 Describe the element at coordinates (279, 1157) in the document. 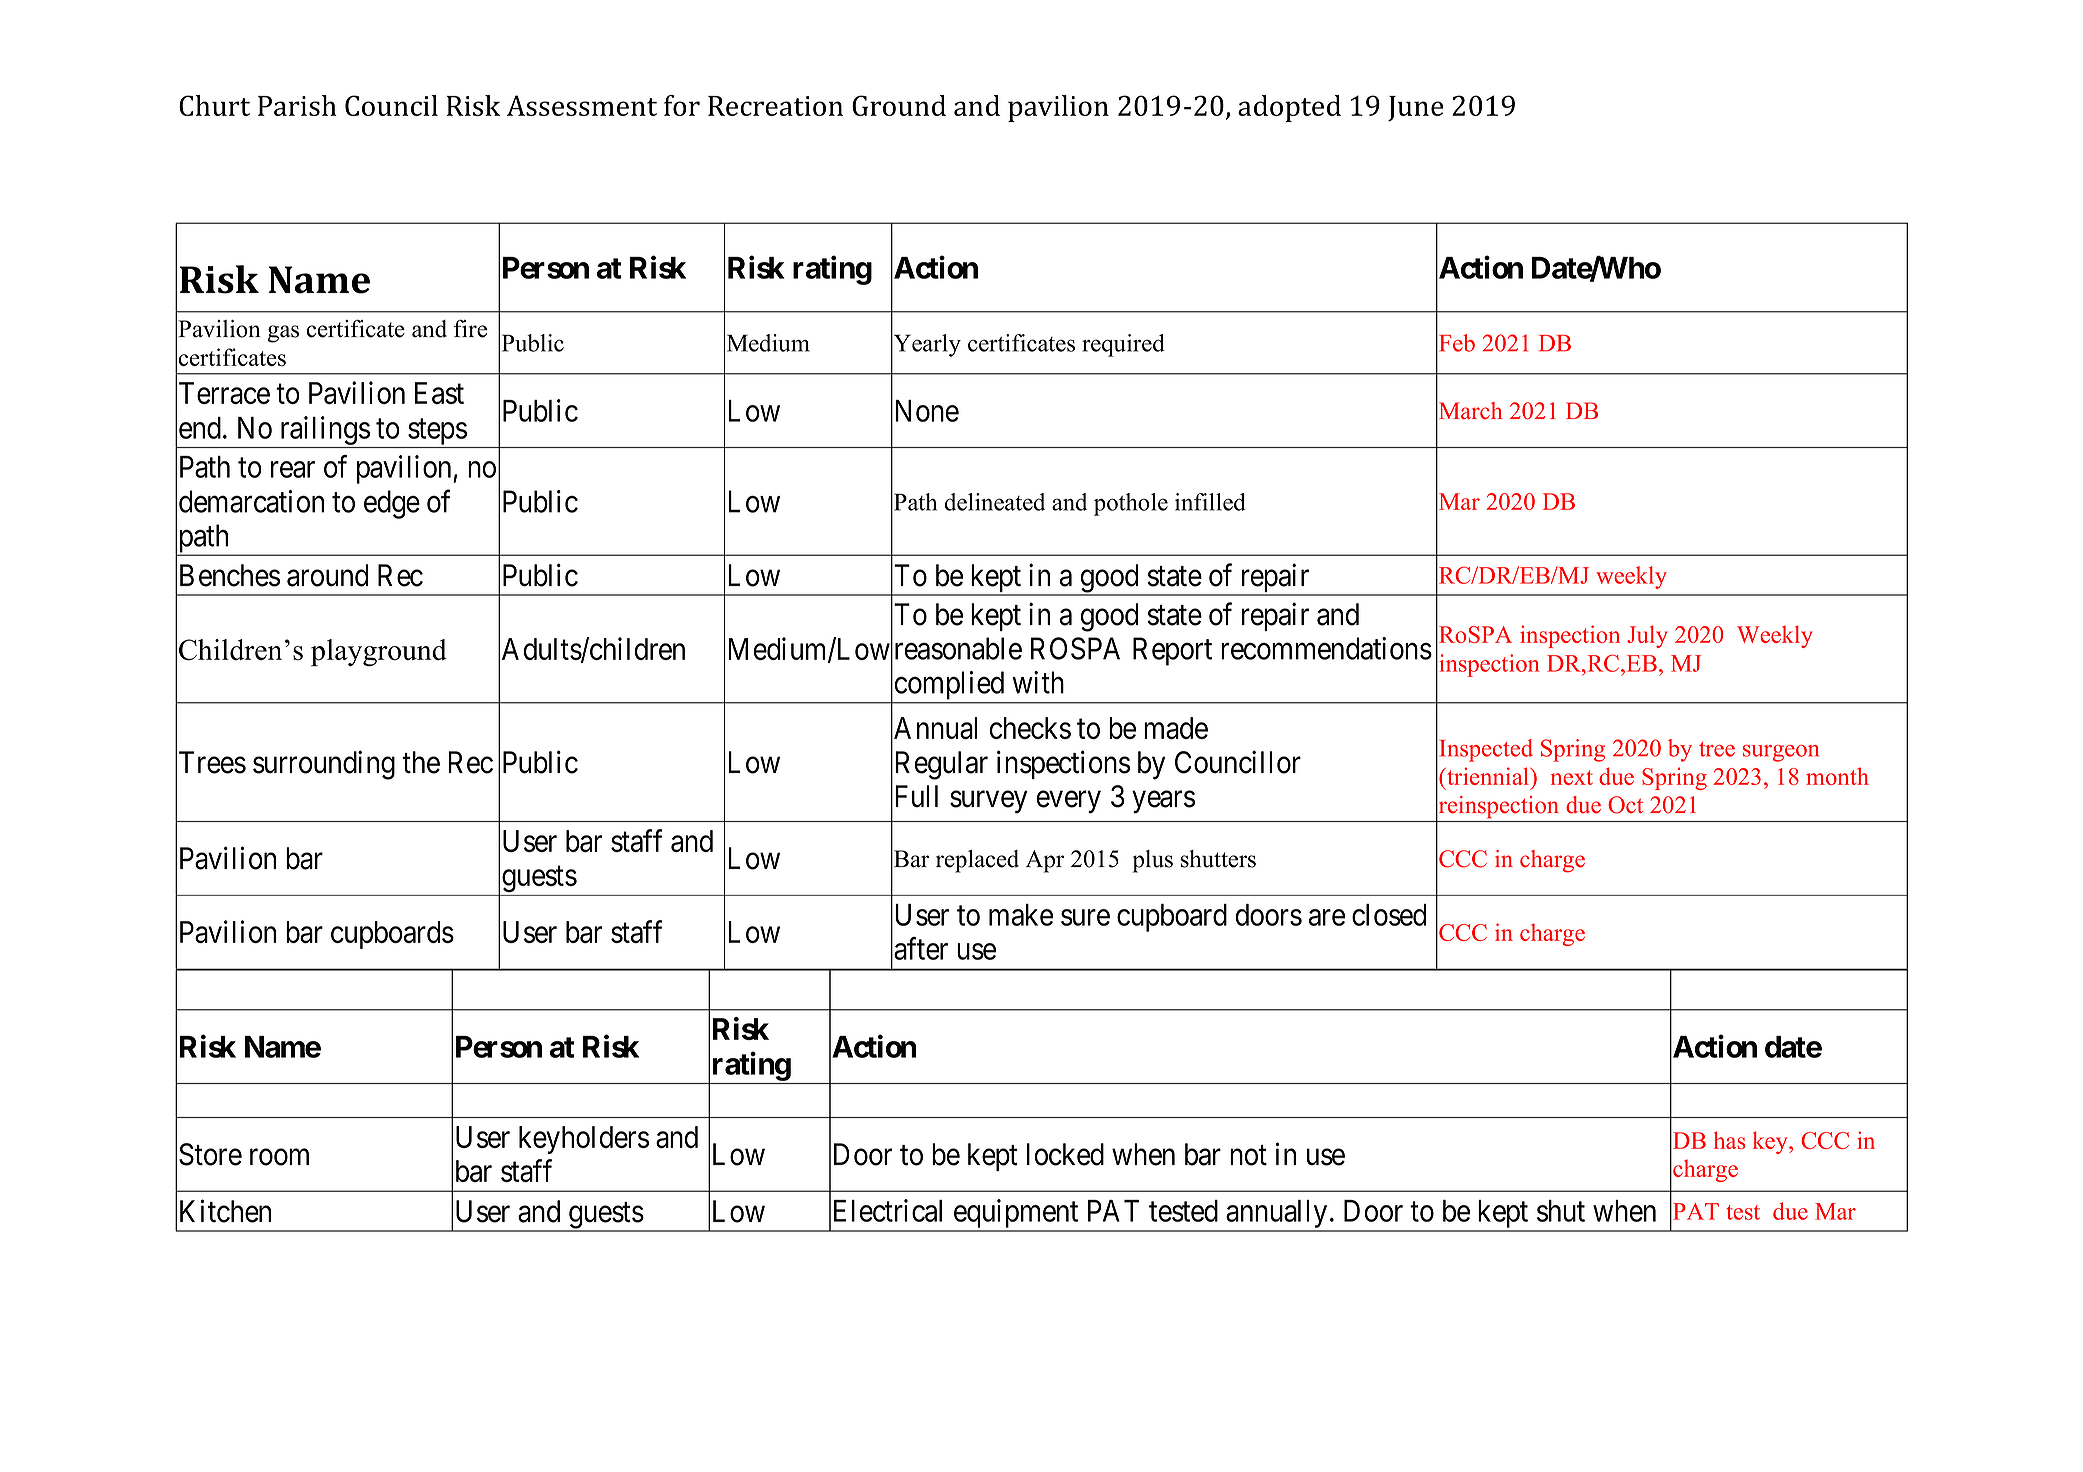

I see `room` at that location.
